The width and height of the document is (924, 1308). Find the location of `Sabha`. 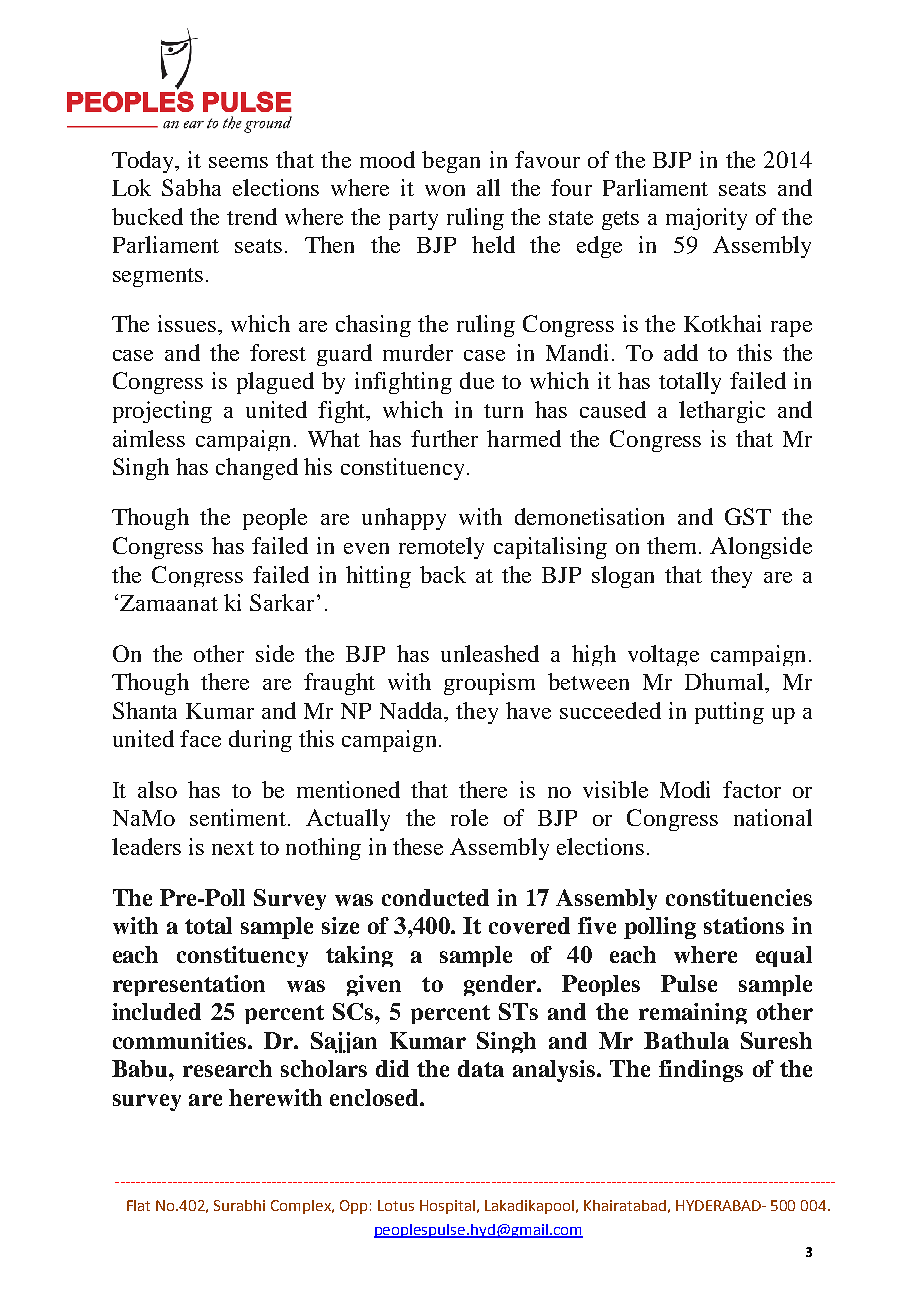

Sabha is located at coordinates (191, 187).
